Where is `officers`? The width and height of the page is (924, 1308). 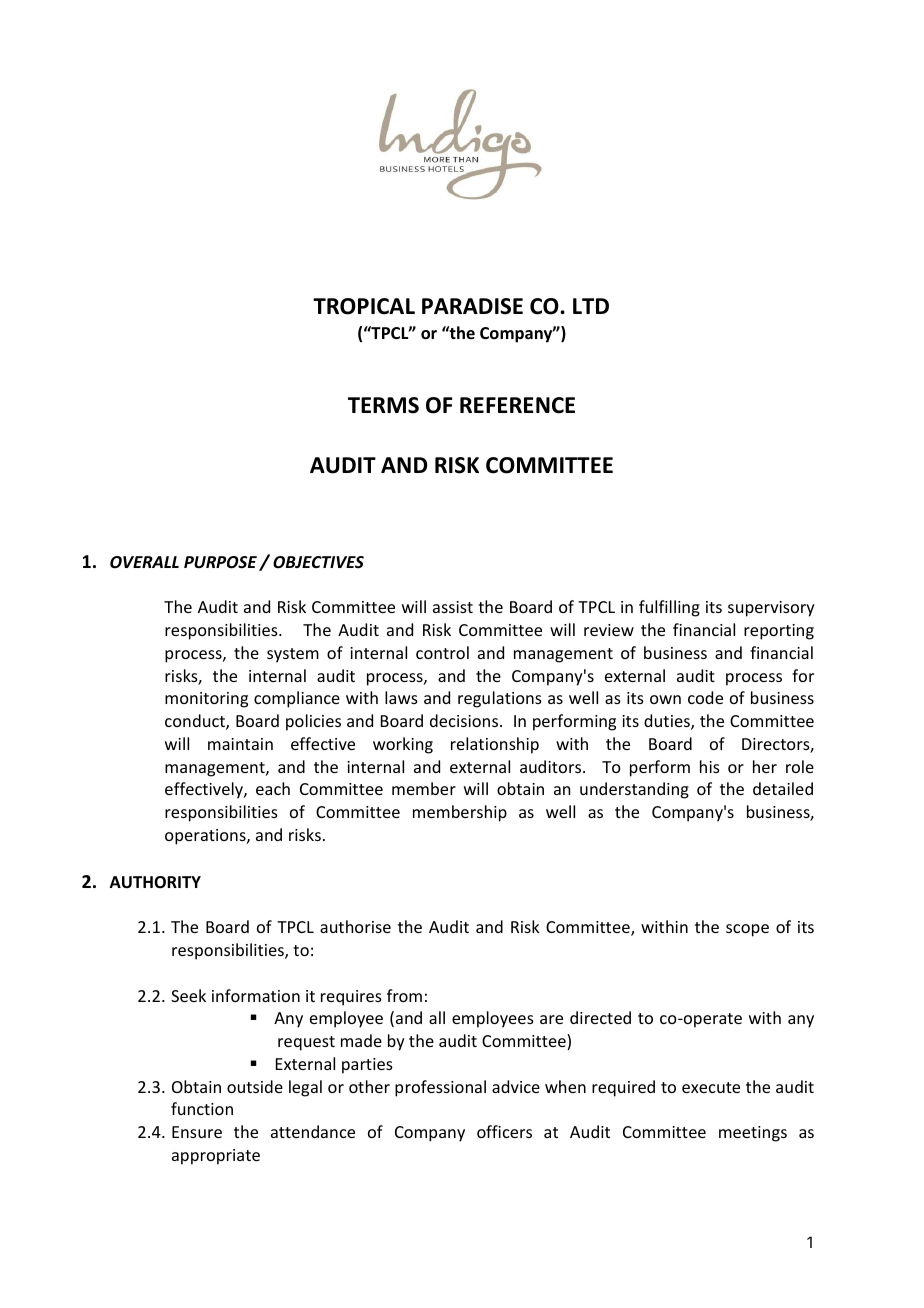
officers is located at coordinates (504, 1131).
